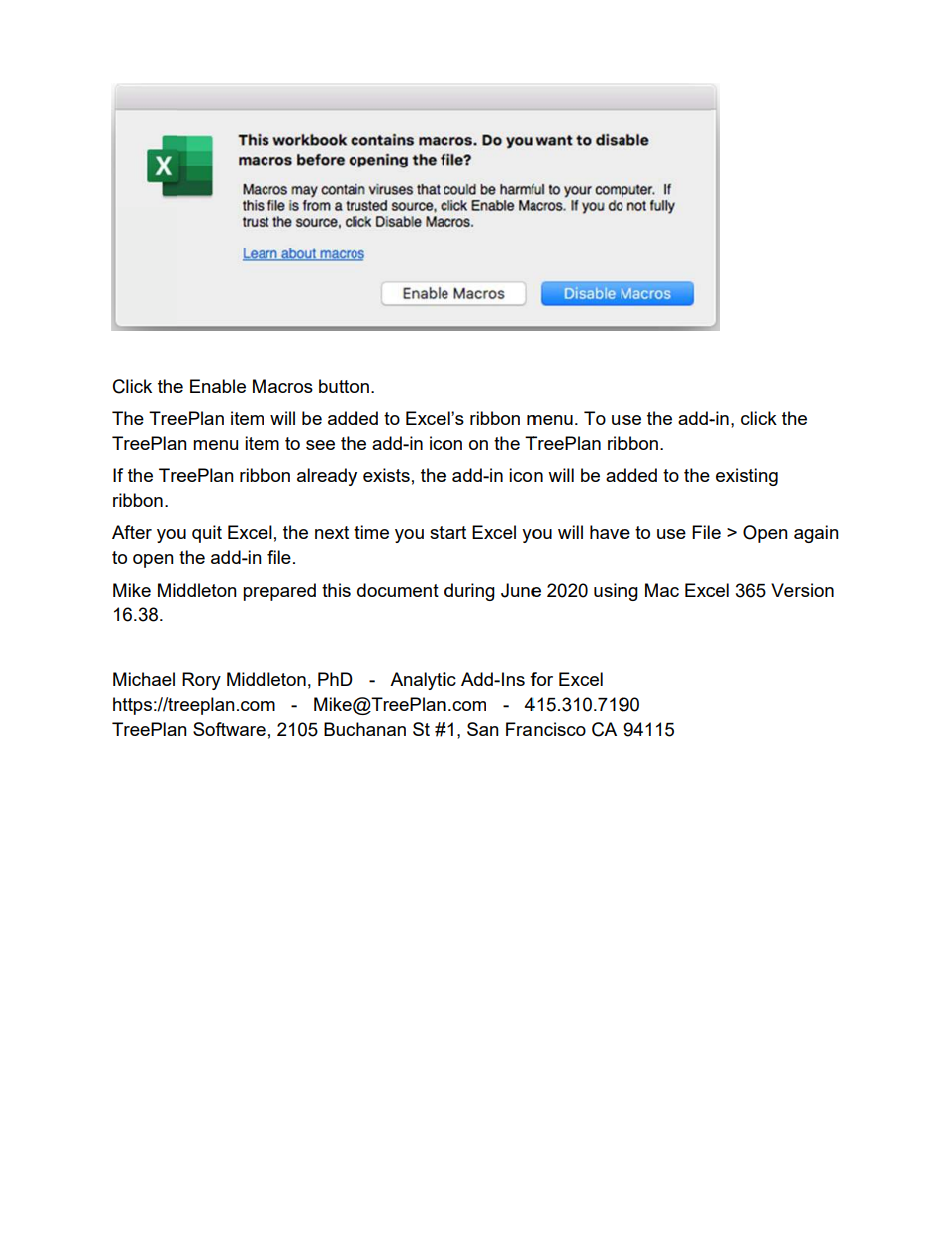 The width and height of the page is (952, 1233). Describe the element at coordinates (386, 475) in the page. I see `exists` at that location.
